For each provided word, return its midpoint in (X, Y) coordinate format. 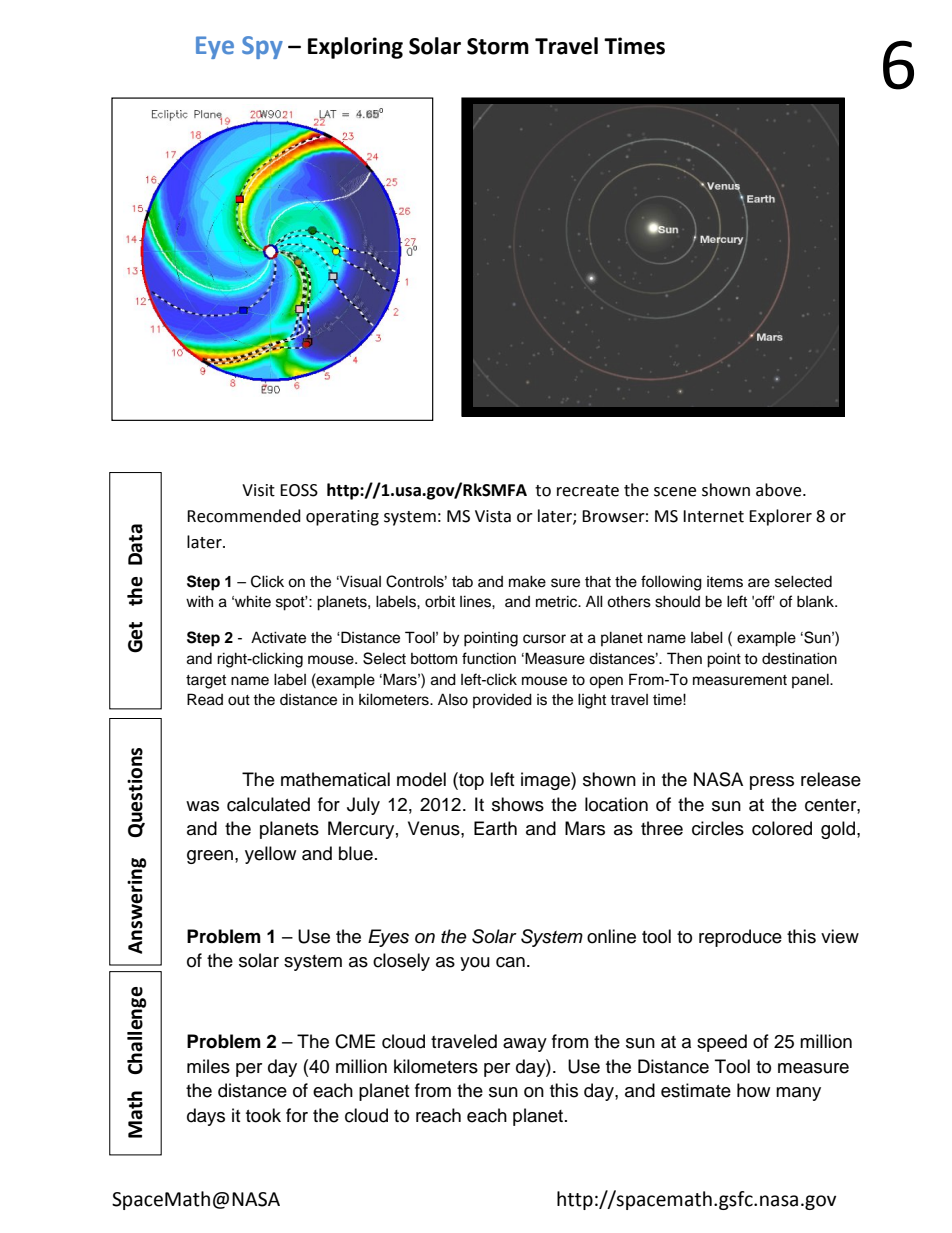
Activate (278, 637)
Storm (498, 46)
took (263, 1115)
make (527, 581)
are (759, 583)
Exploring (355, 48)
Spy (262, 47)
